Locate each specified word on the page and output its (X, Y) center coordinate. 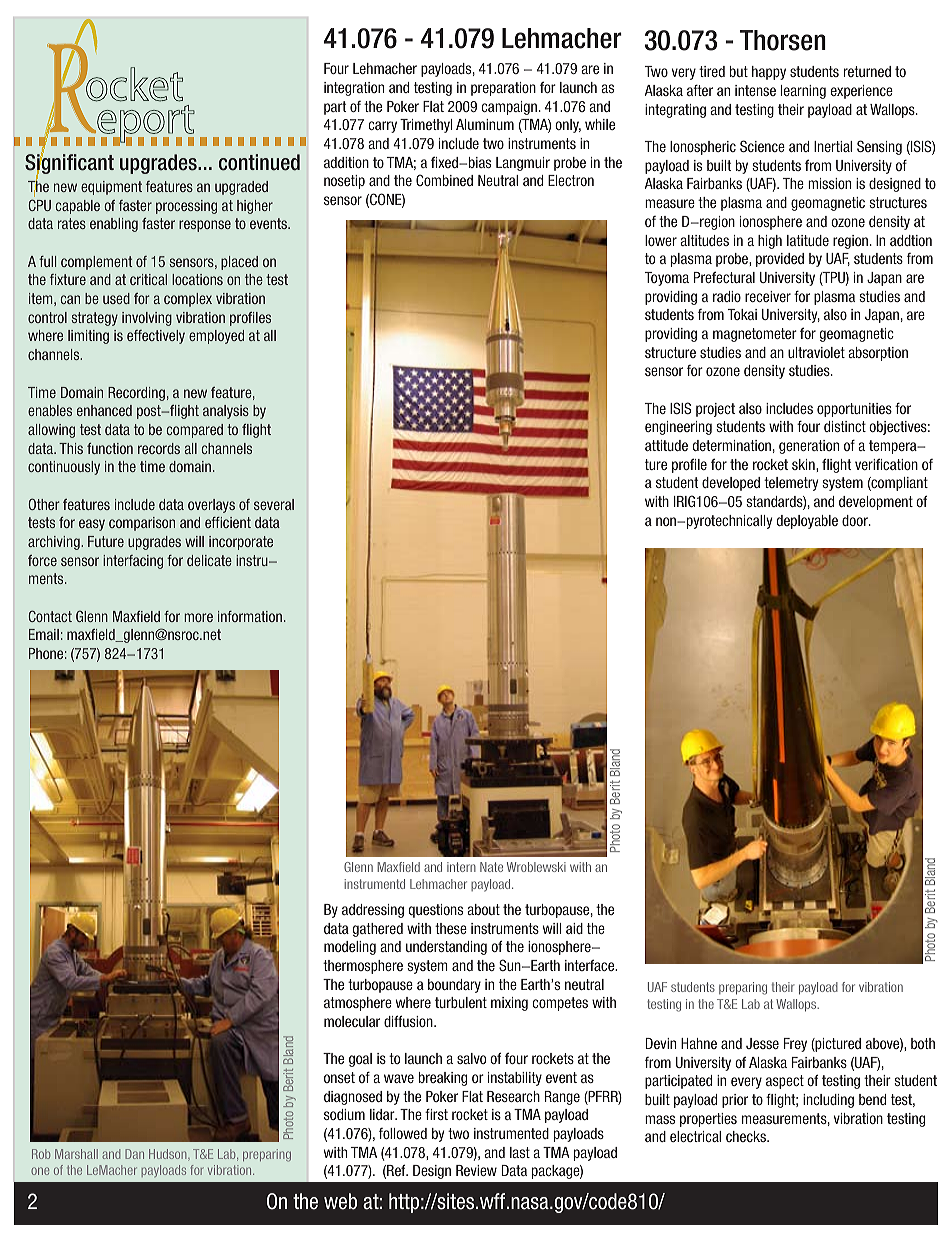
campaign (509, 108)
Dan (134, 1154)
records (159, 448)
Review (476, 1170)
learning (803, 92)
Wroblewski (536, 867)
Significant (69, 165)
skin (804, 464)
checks (747, 1136)
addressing (373, 911)
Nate (491, 867)
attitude (666, 445)
